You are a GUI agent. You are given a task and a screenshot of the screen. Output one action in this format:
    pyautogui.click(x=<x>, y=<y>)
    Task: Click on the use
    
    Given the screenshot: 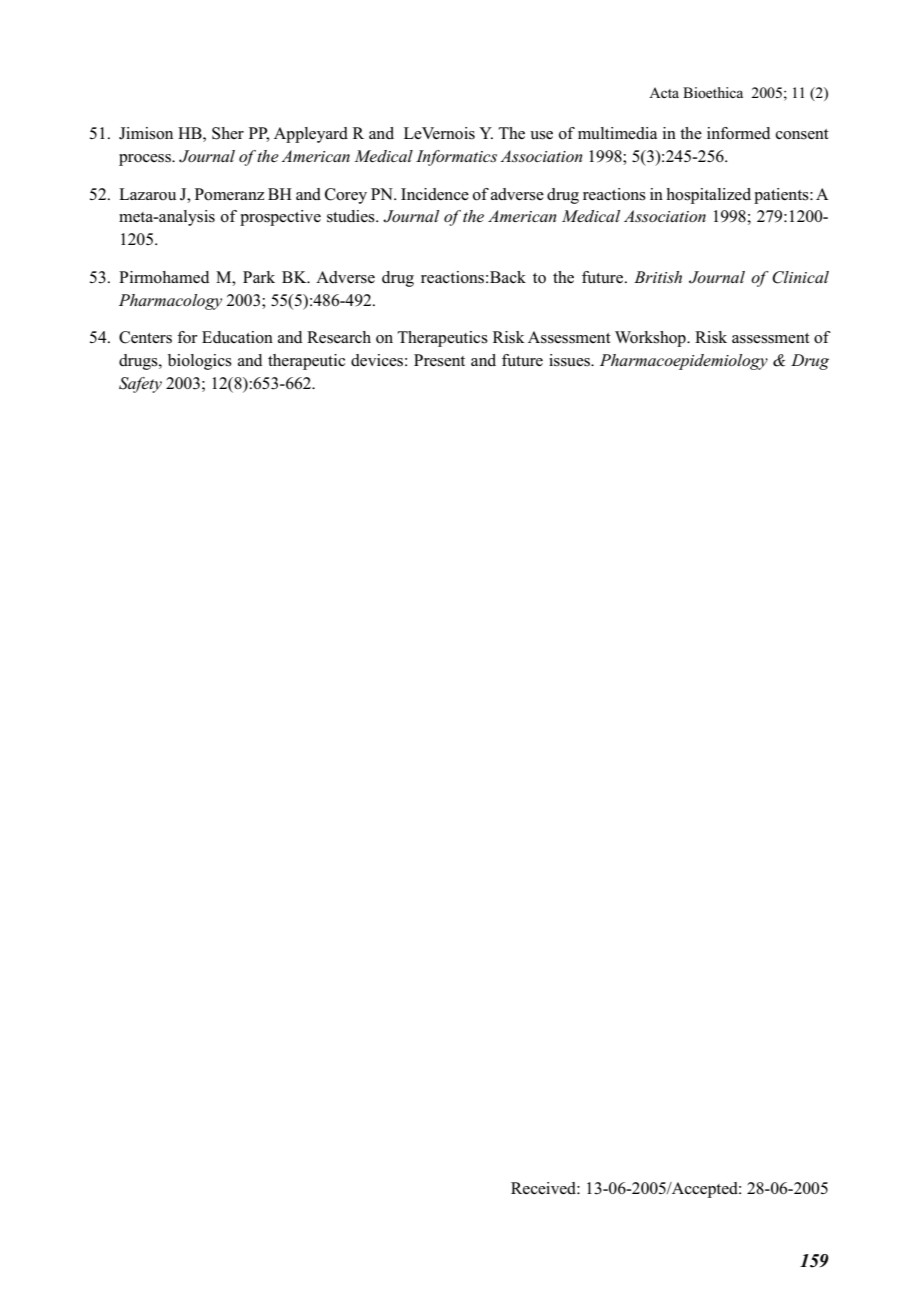 What is the action you would take?
    pyautogui.click(x=541, y=135)
